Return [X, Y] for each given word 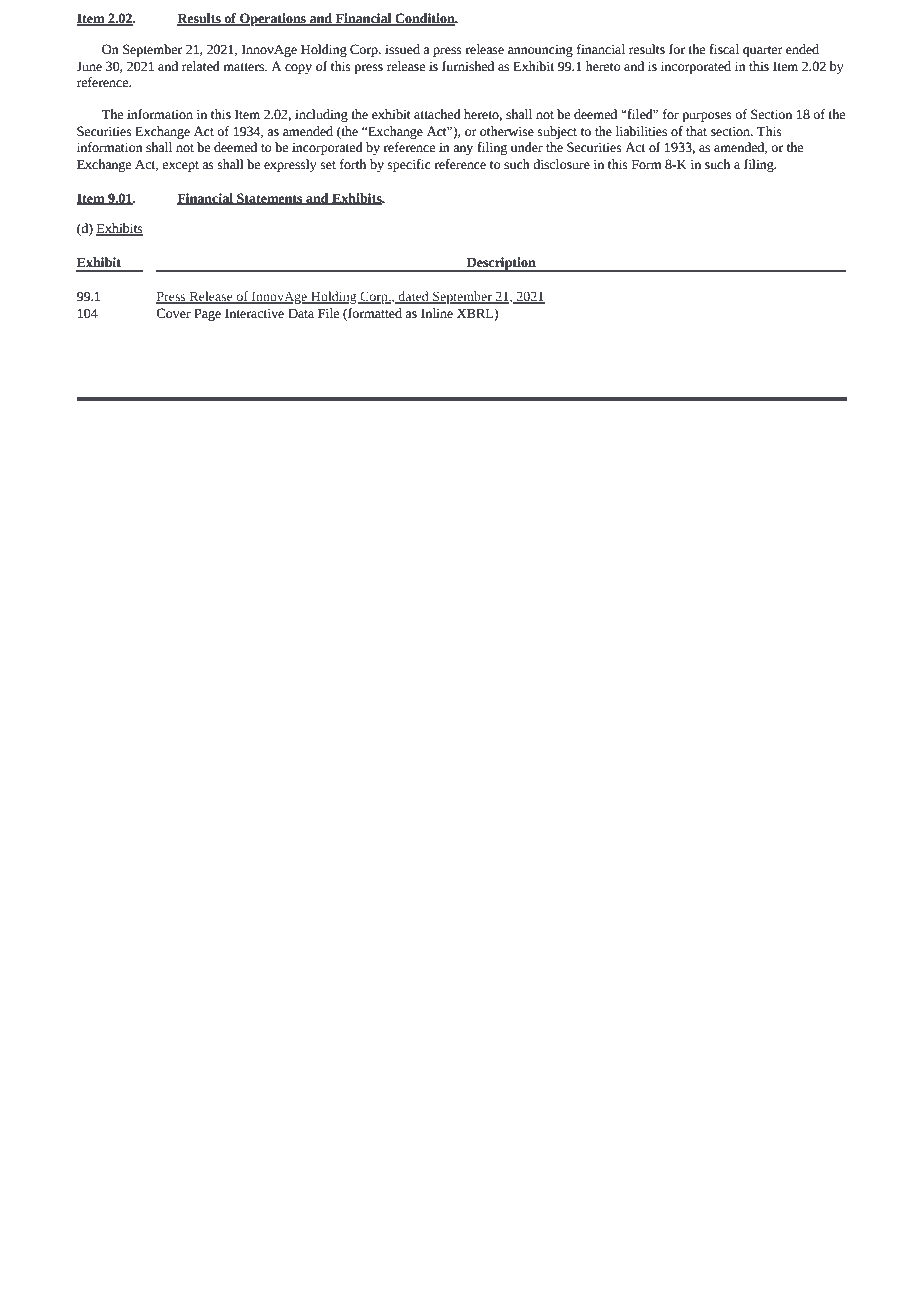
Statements [270, 199]
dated [414, 297]
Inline [437, 313]
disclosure [561, 164]
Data [301, 313]
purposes [707, 117]
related [201, 66]
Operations [273, 19]
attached [437, 114]
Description [501, 264]
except [180, 166]
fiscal [724, 49]
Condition [425, 19]
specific [409, 165]
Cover [173, 313]
